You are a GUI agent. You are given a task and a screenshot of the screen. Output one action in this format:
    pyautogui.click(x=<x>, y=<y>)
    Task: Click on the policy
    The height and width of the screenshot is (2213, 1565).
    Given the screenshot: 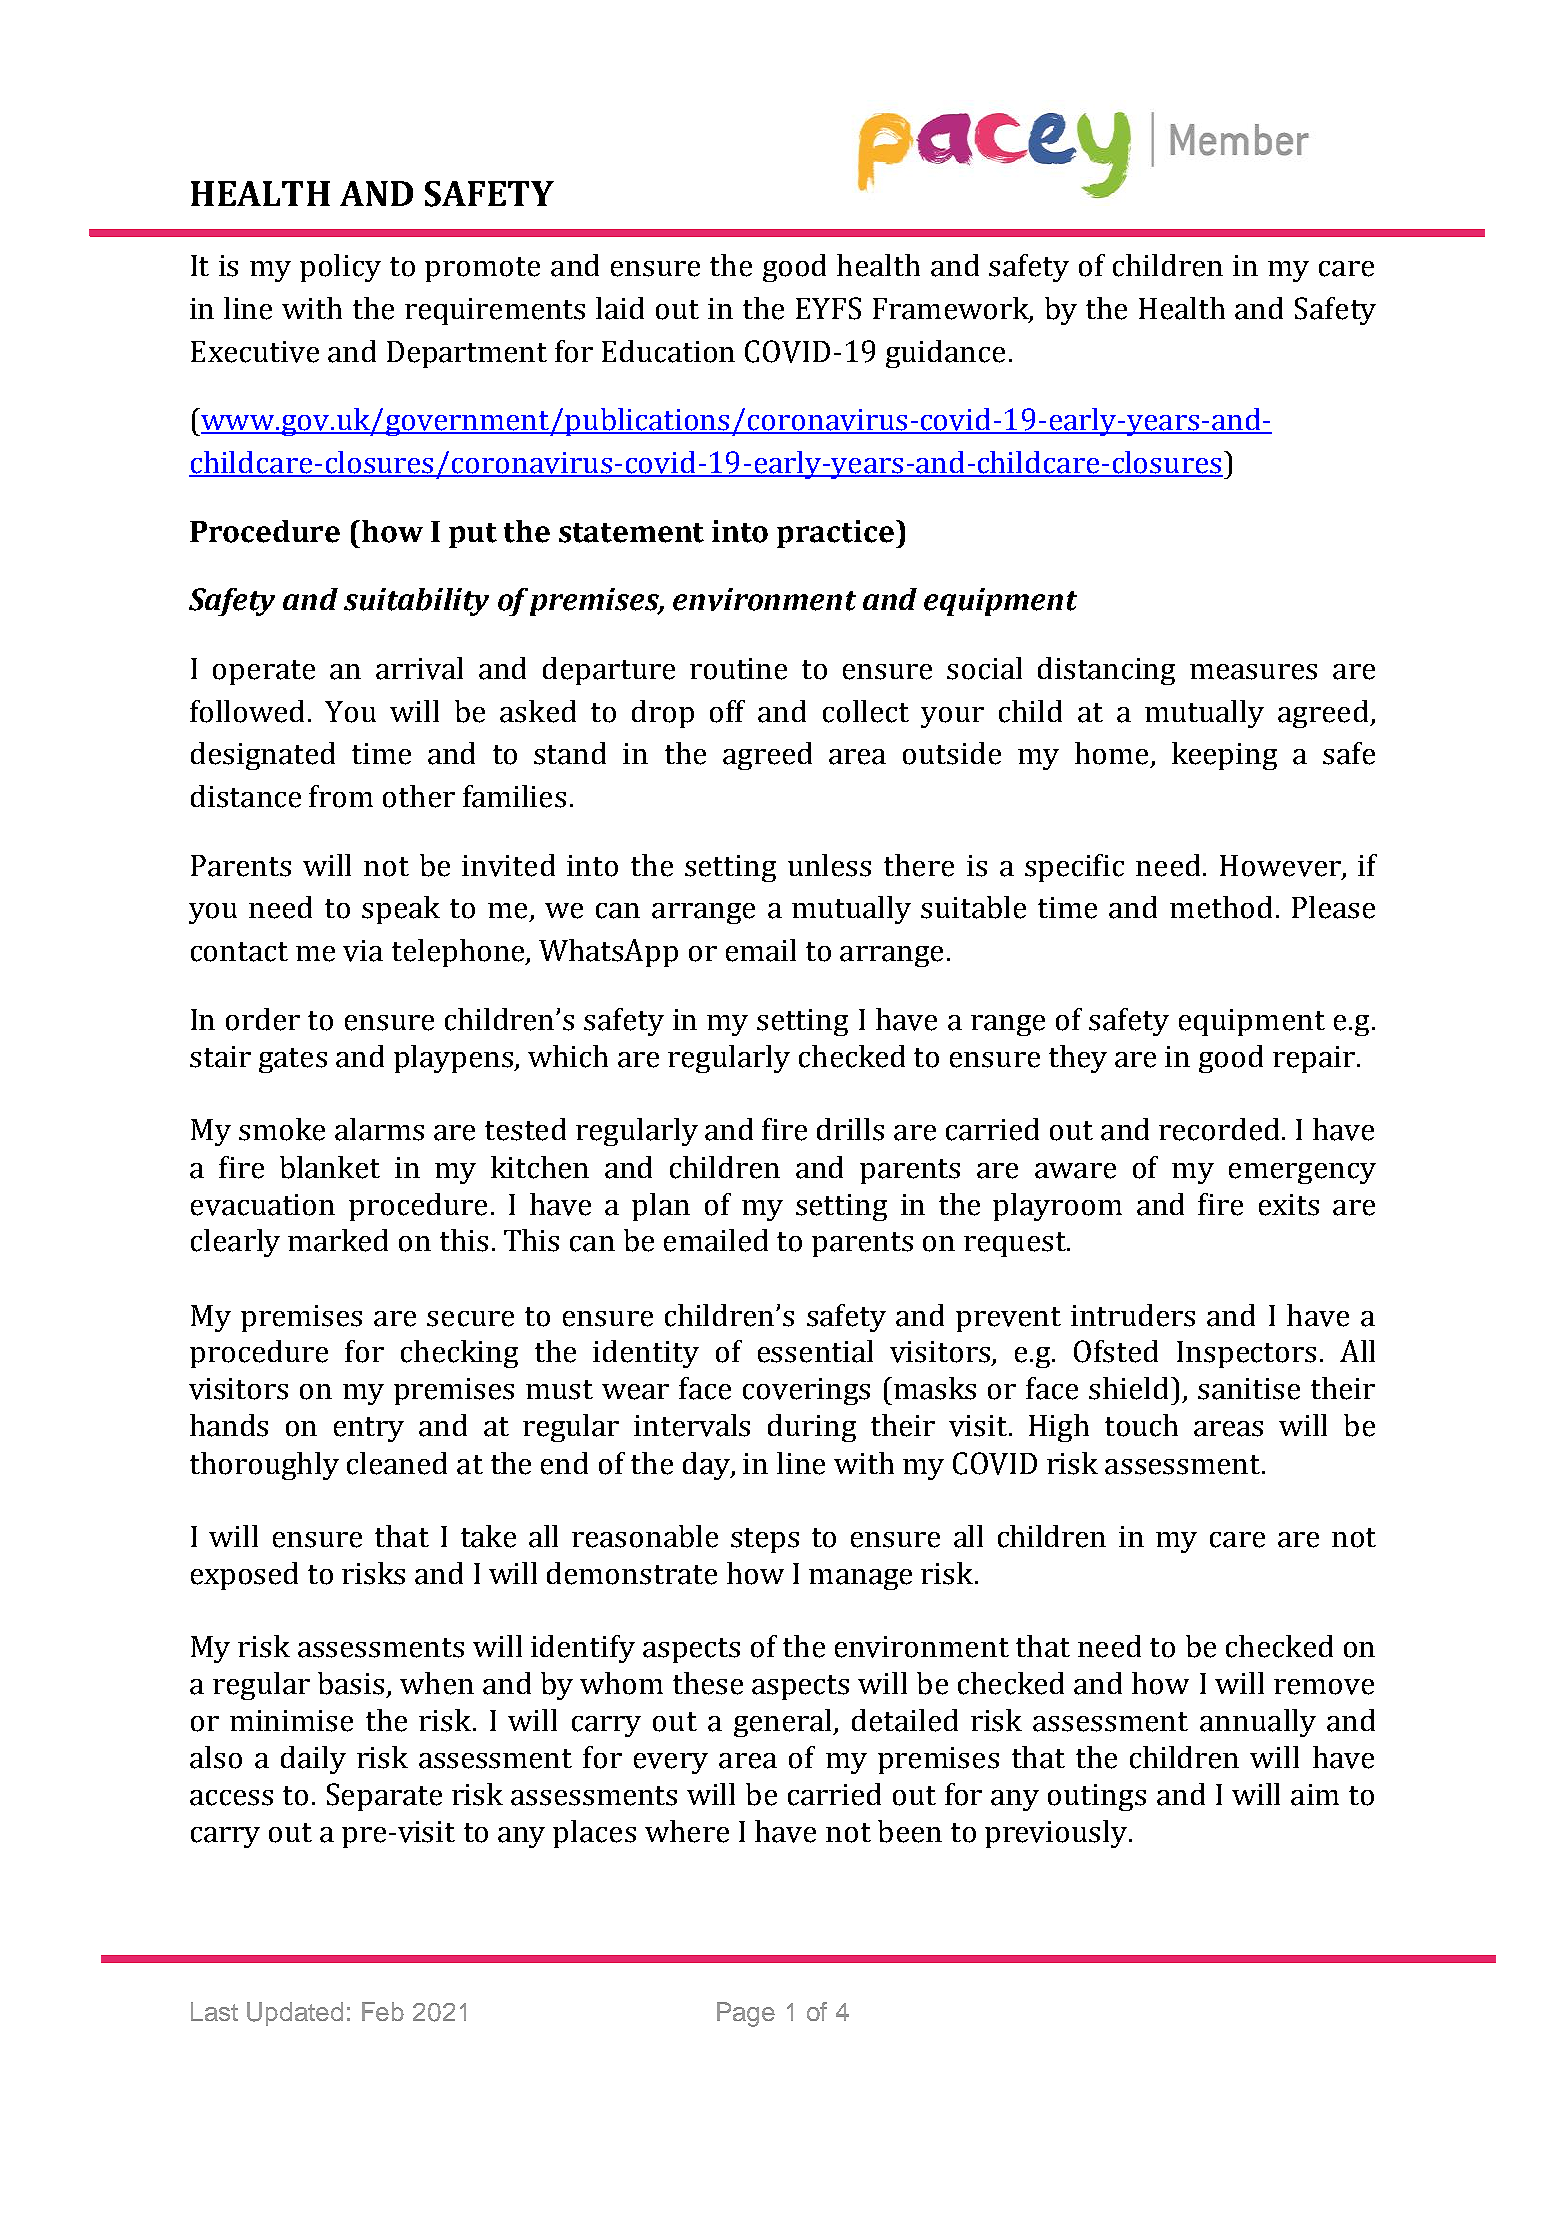 What is the action you would take?
    pyautogui.click(x=340, y=268)
